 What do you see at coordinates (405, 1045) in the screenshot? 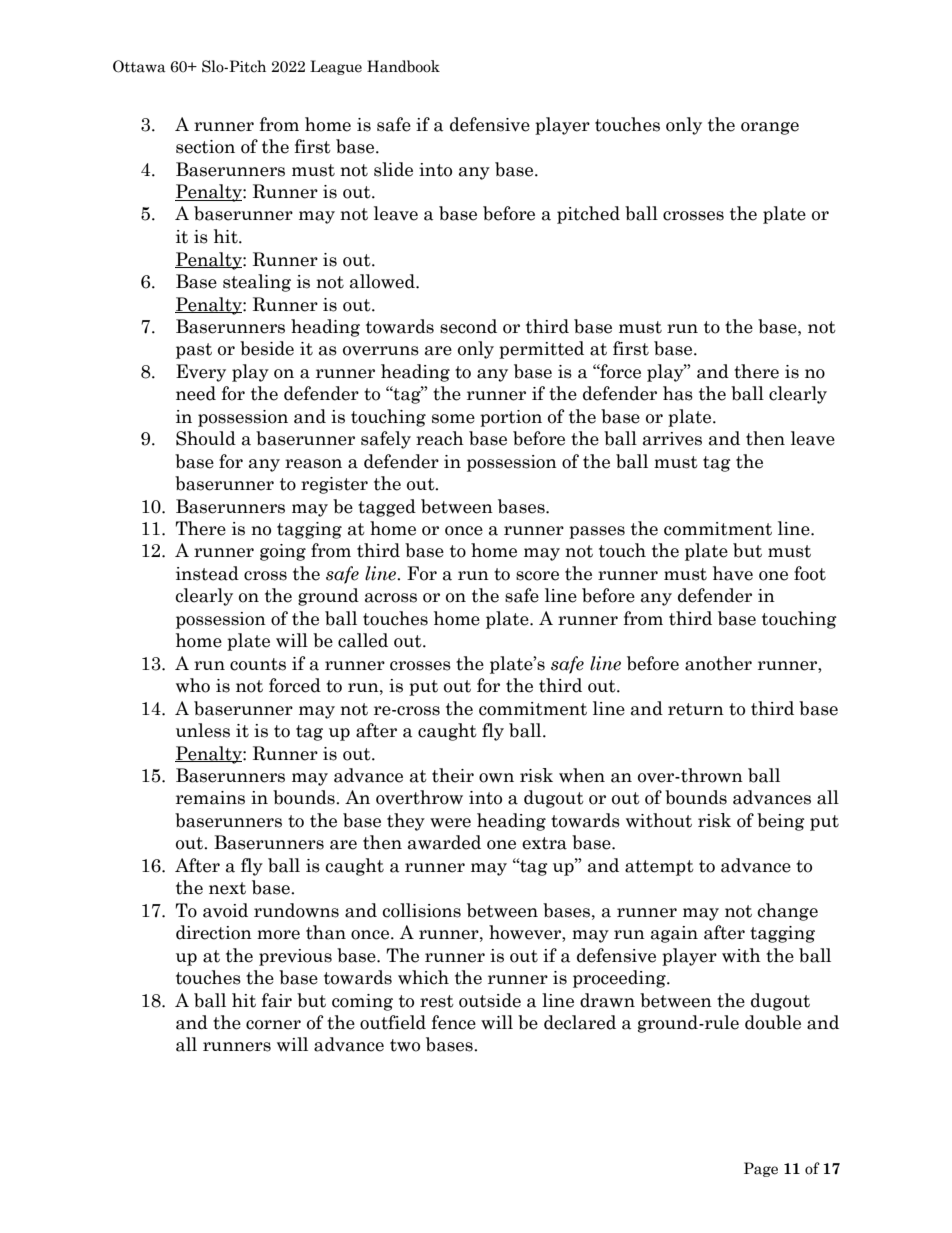
I see `two` at bounding box center [405, 1045].
